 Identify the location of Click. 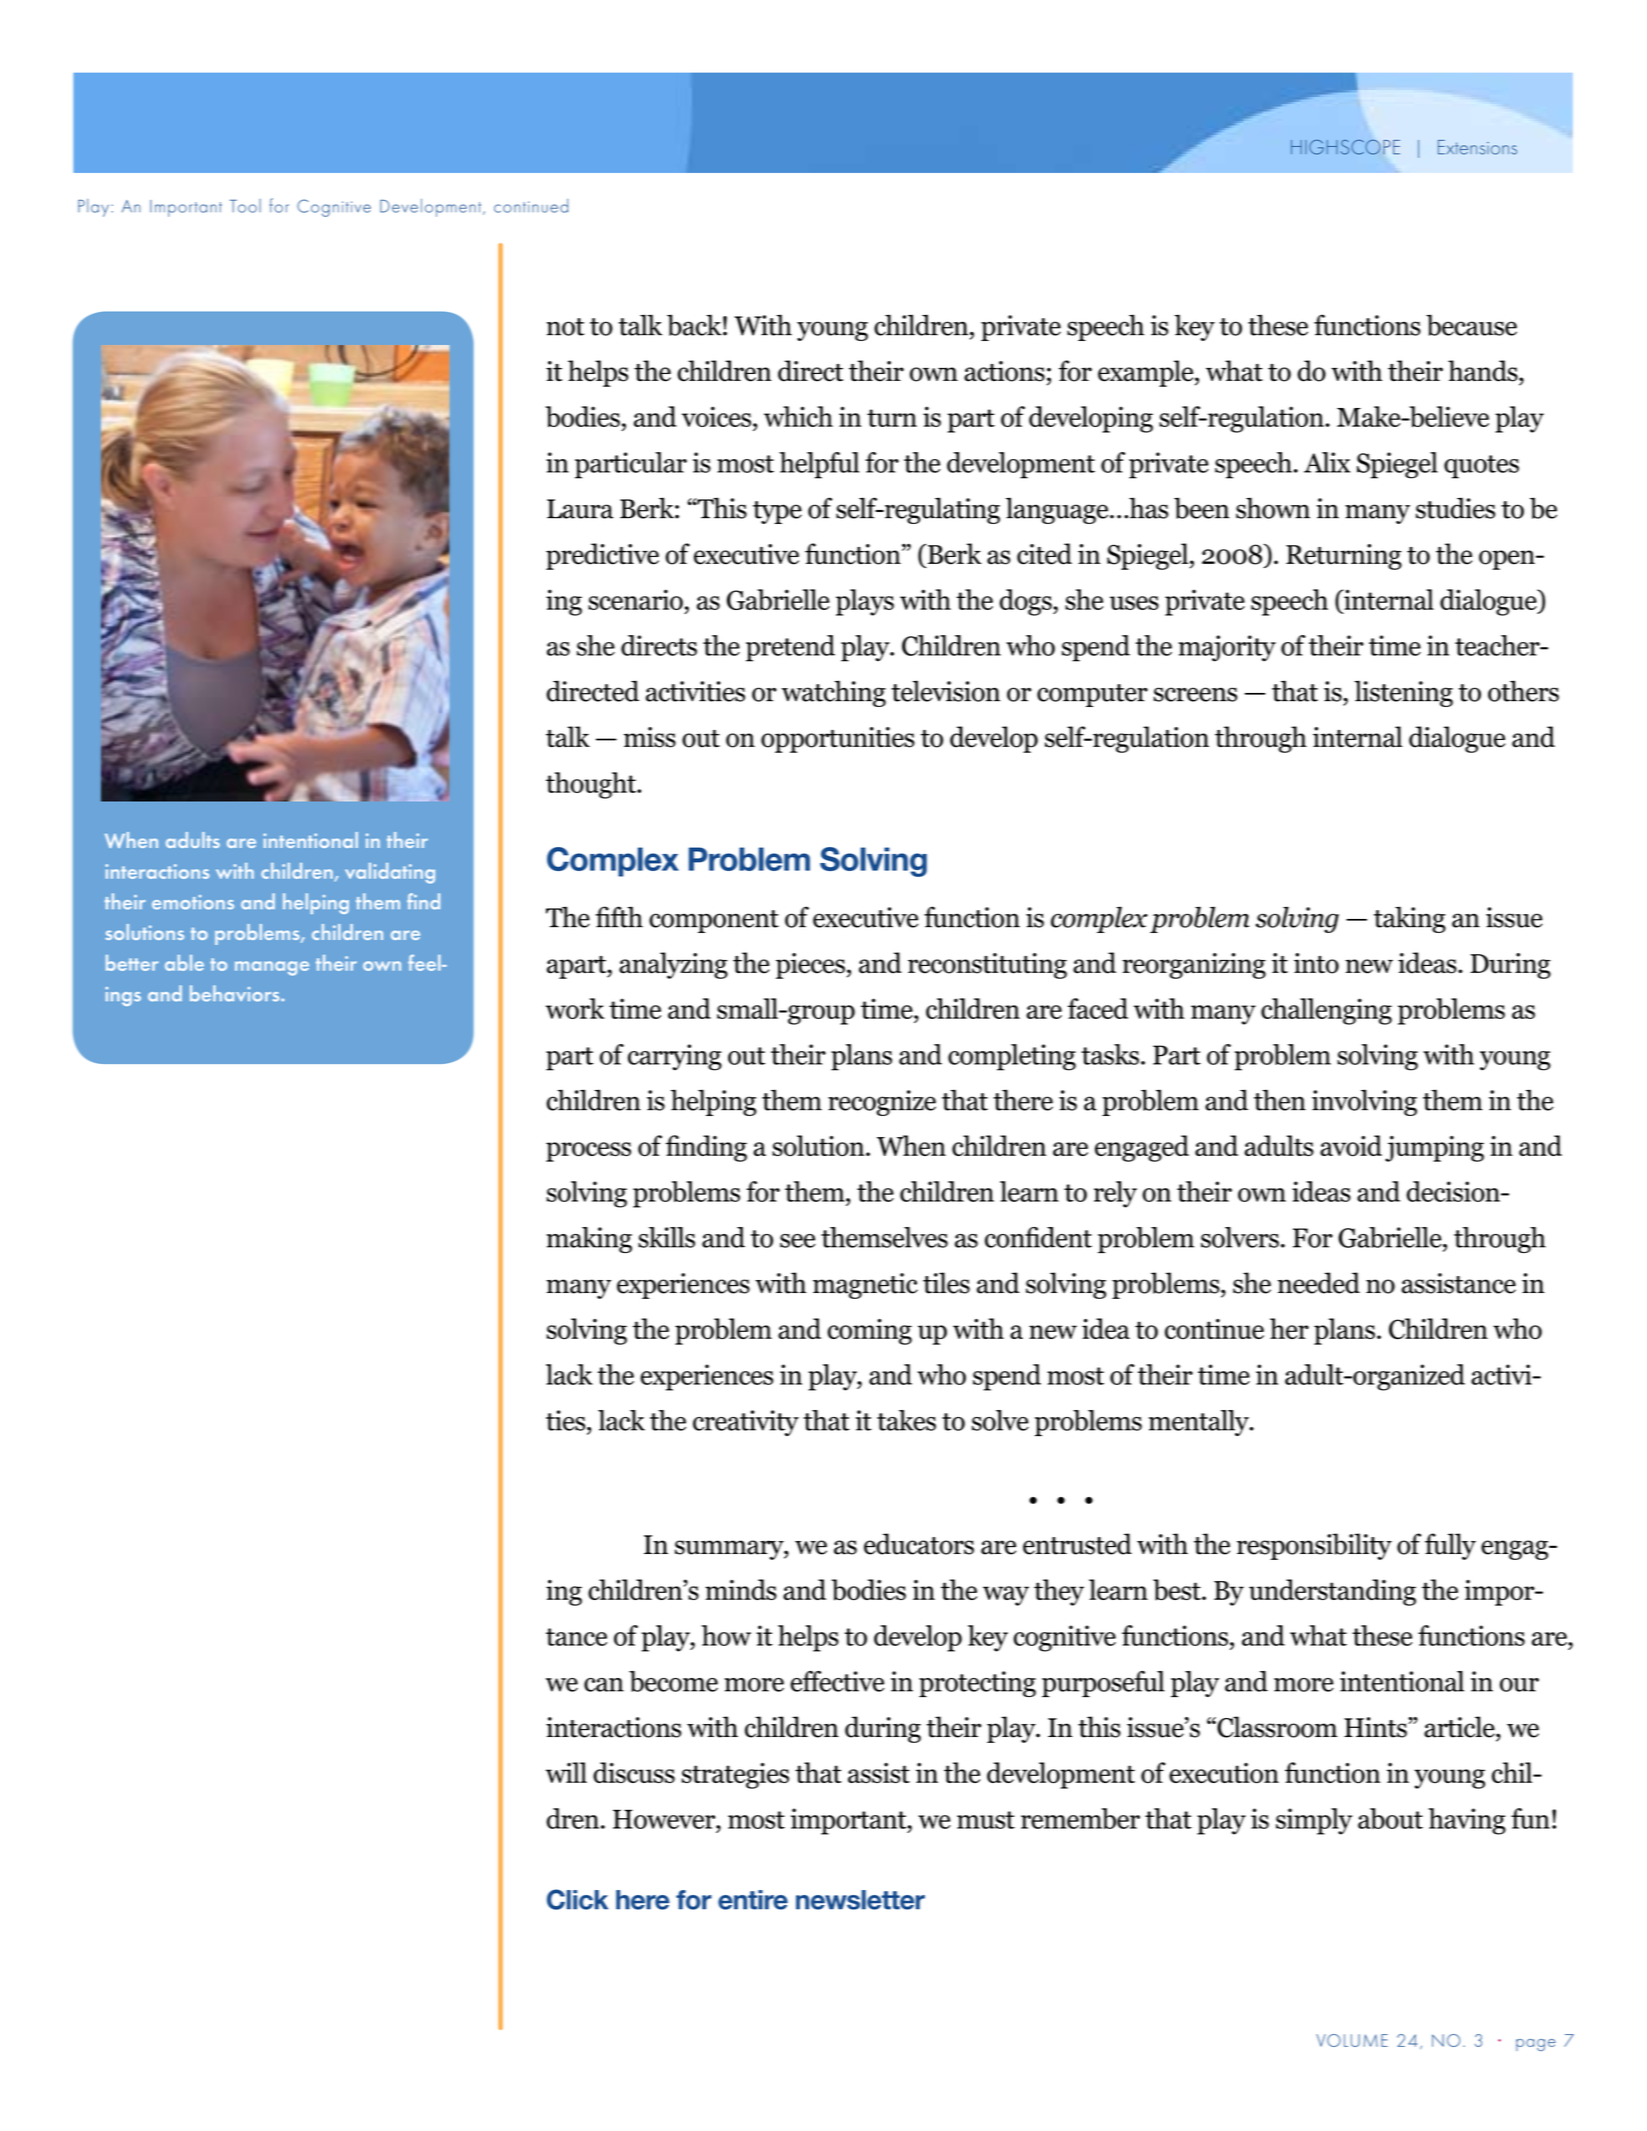
(577, 1899).
